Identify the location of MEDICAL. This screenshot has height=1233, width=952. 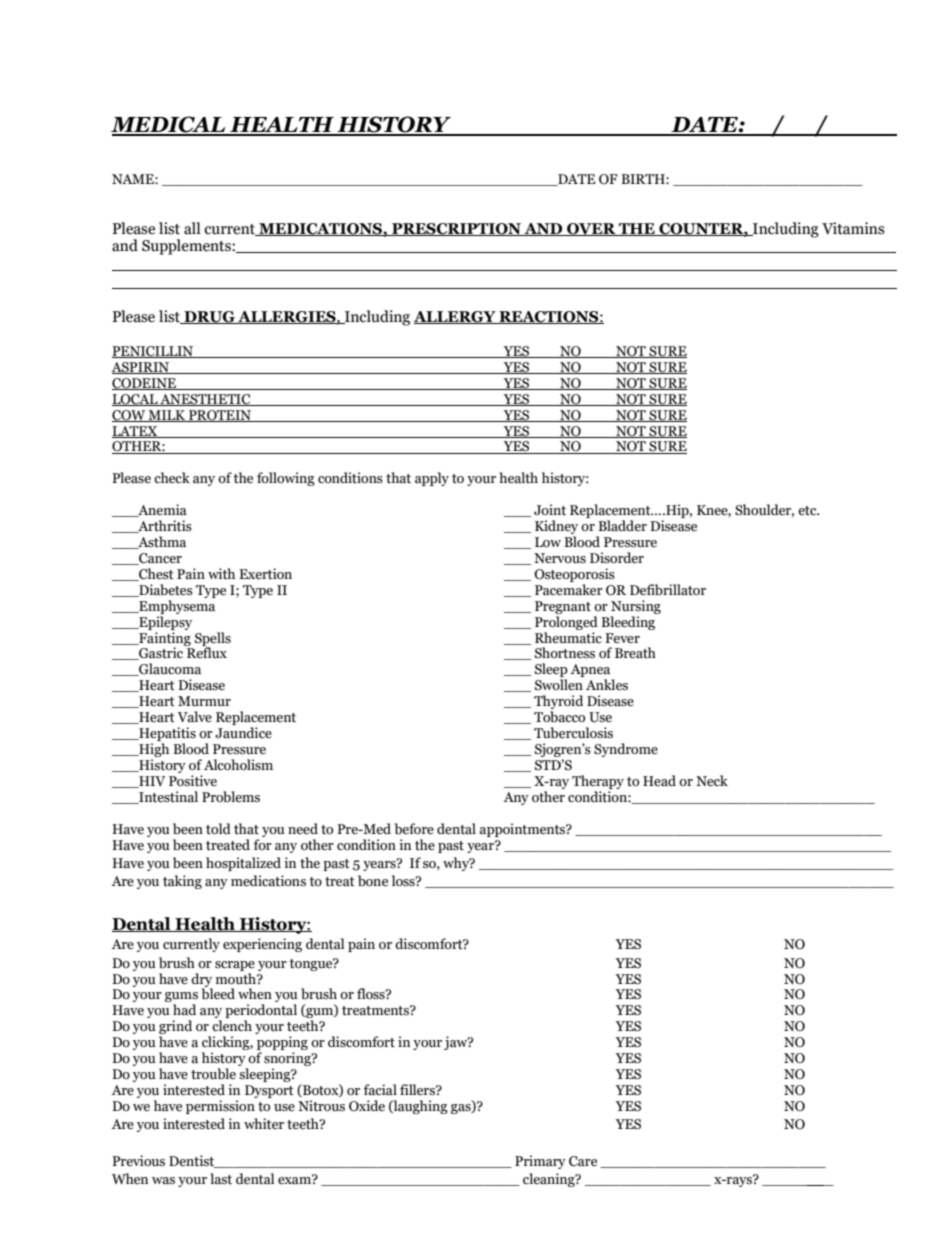
(169, 125).
